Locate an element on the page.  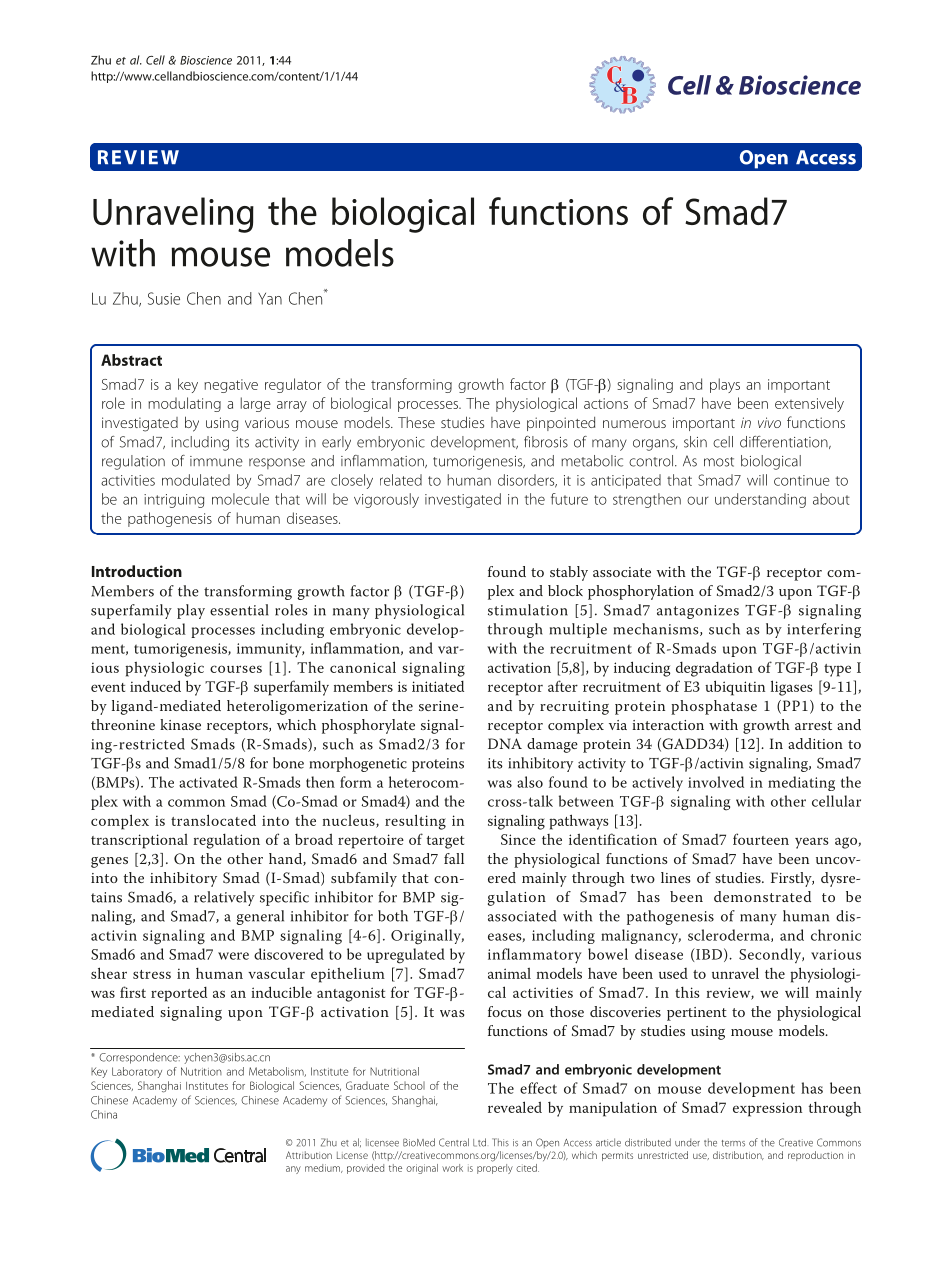
DNA is located at coordinates (505, 743).
